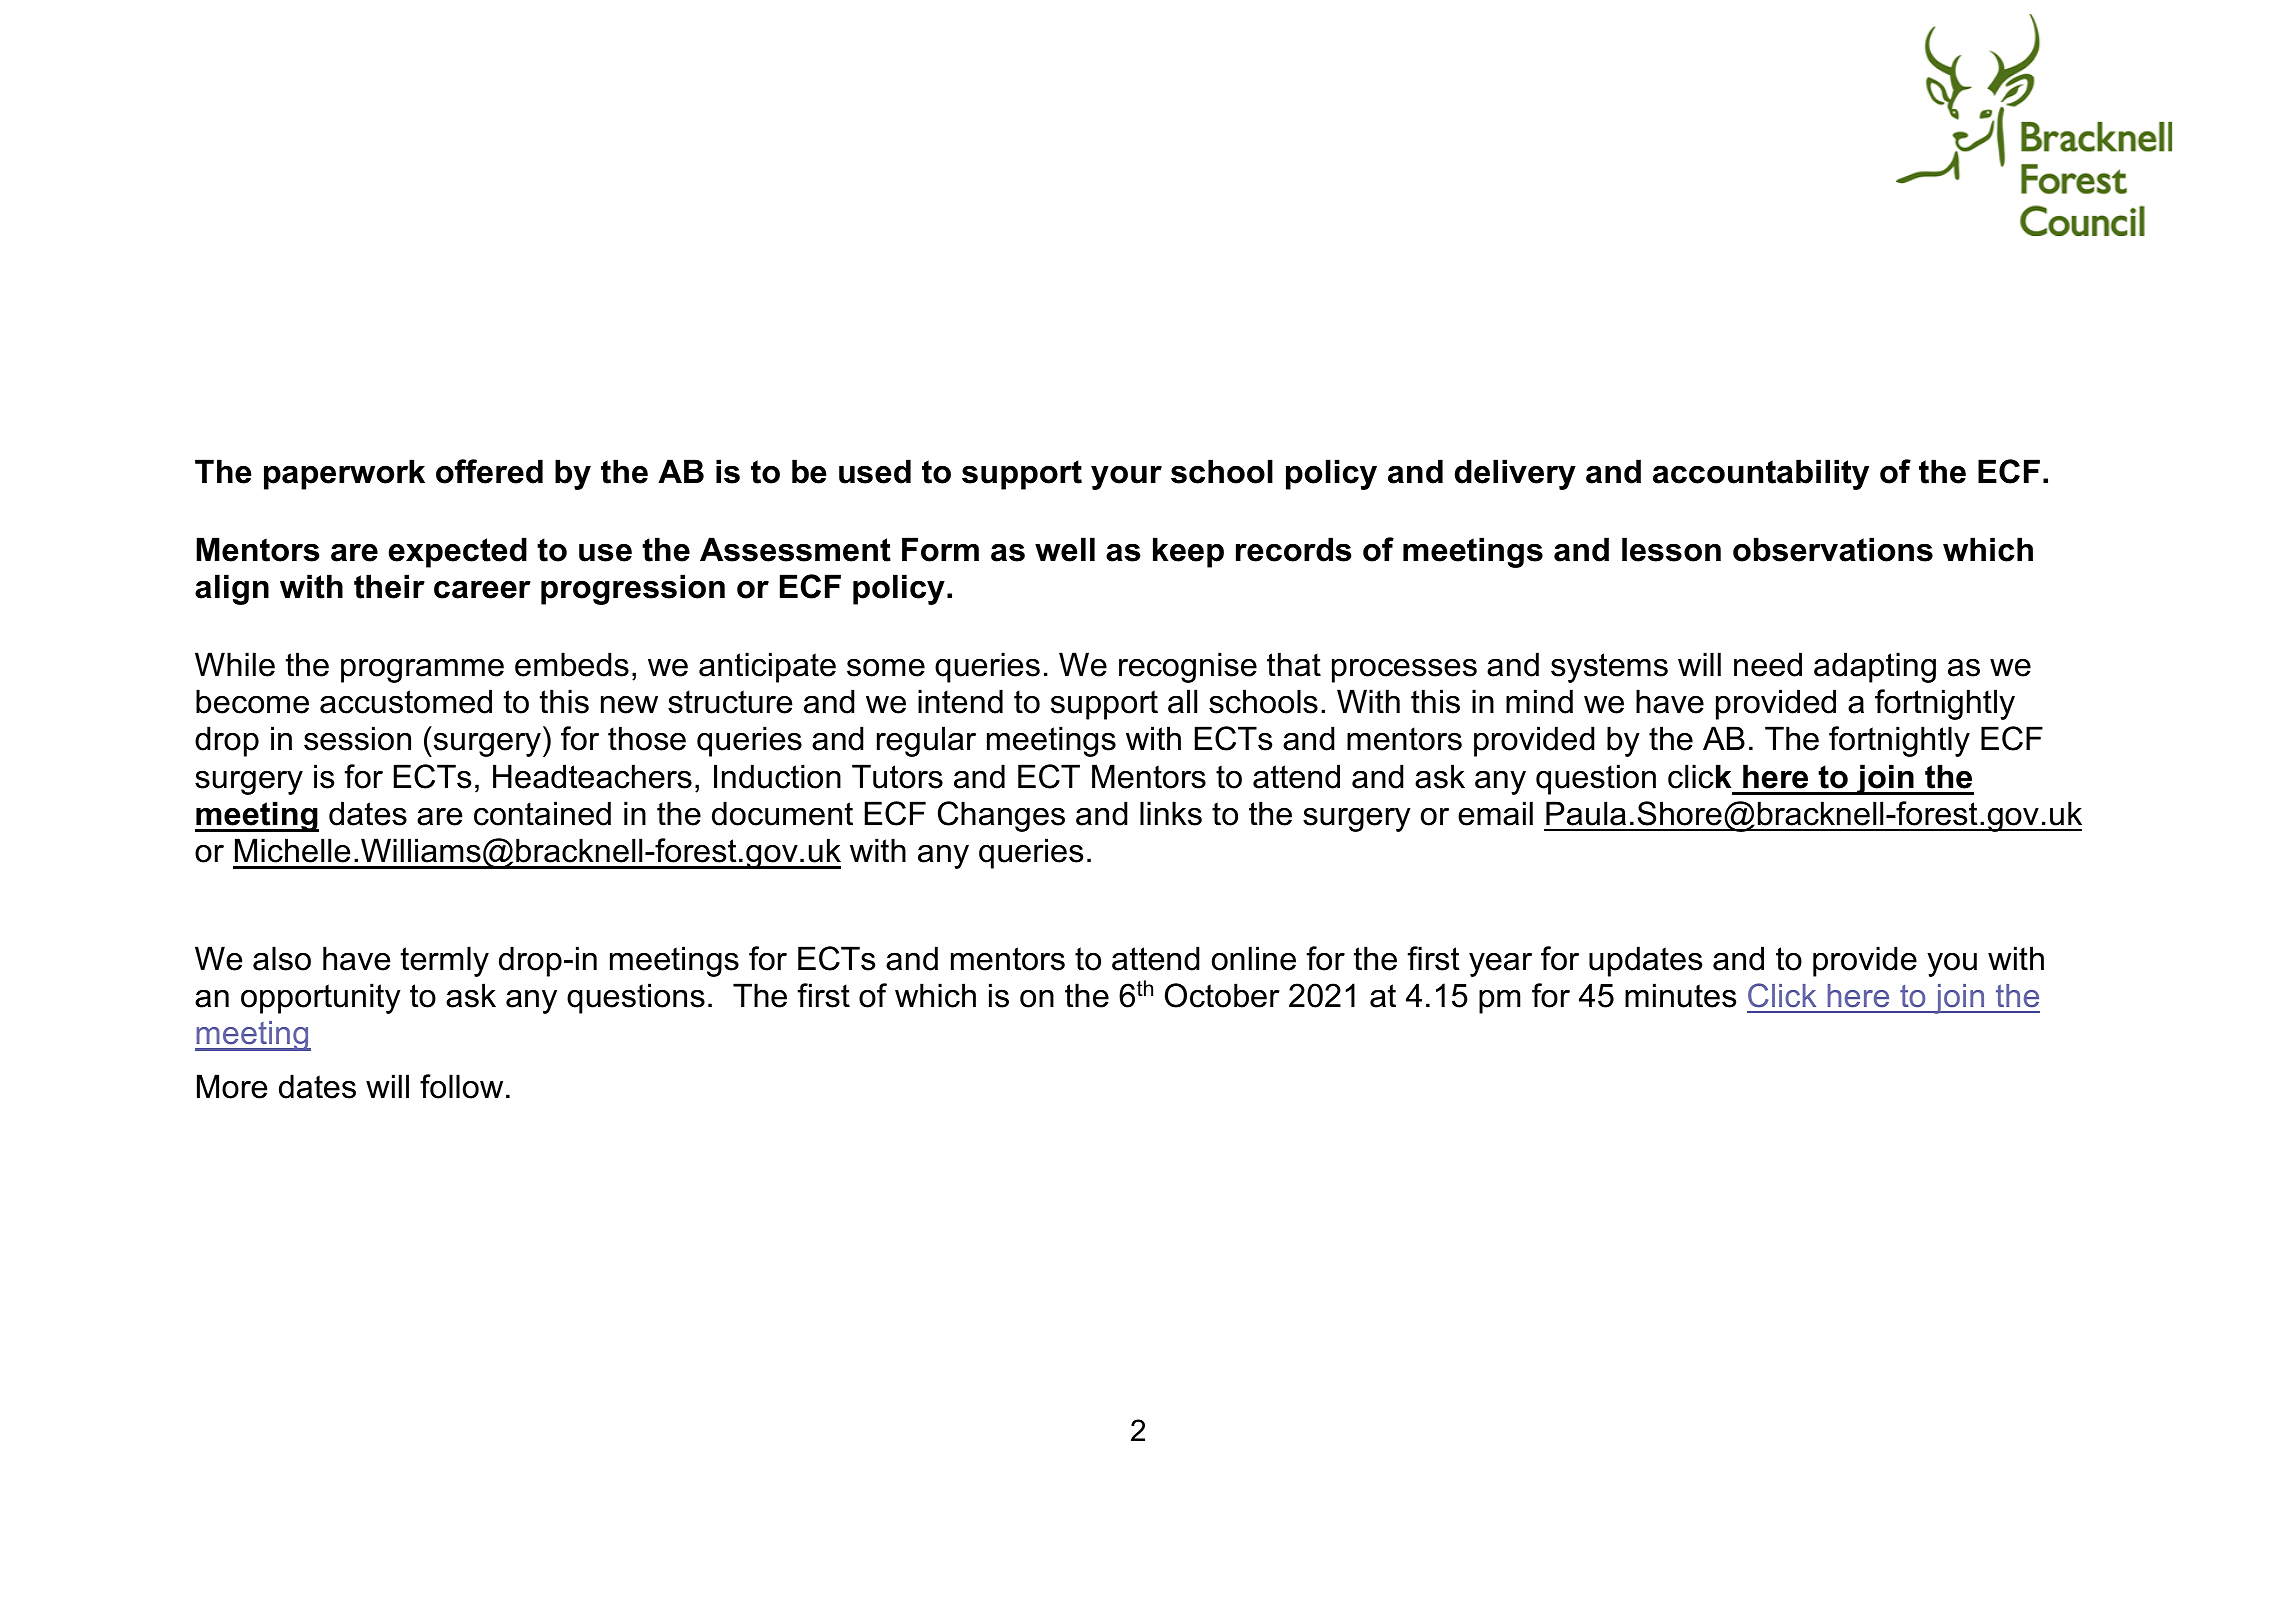  I want to click on offered, so click(489, 471).
